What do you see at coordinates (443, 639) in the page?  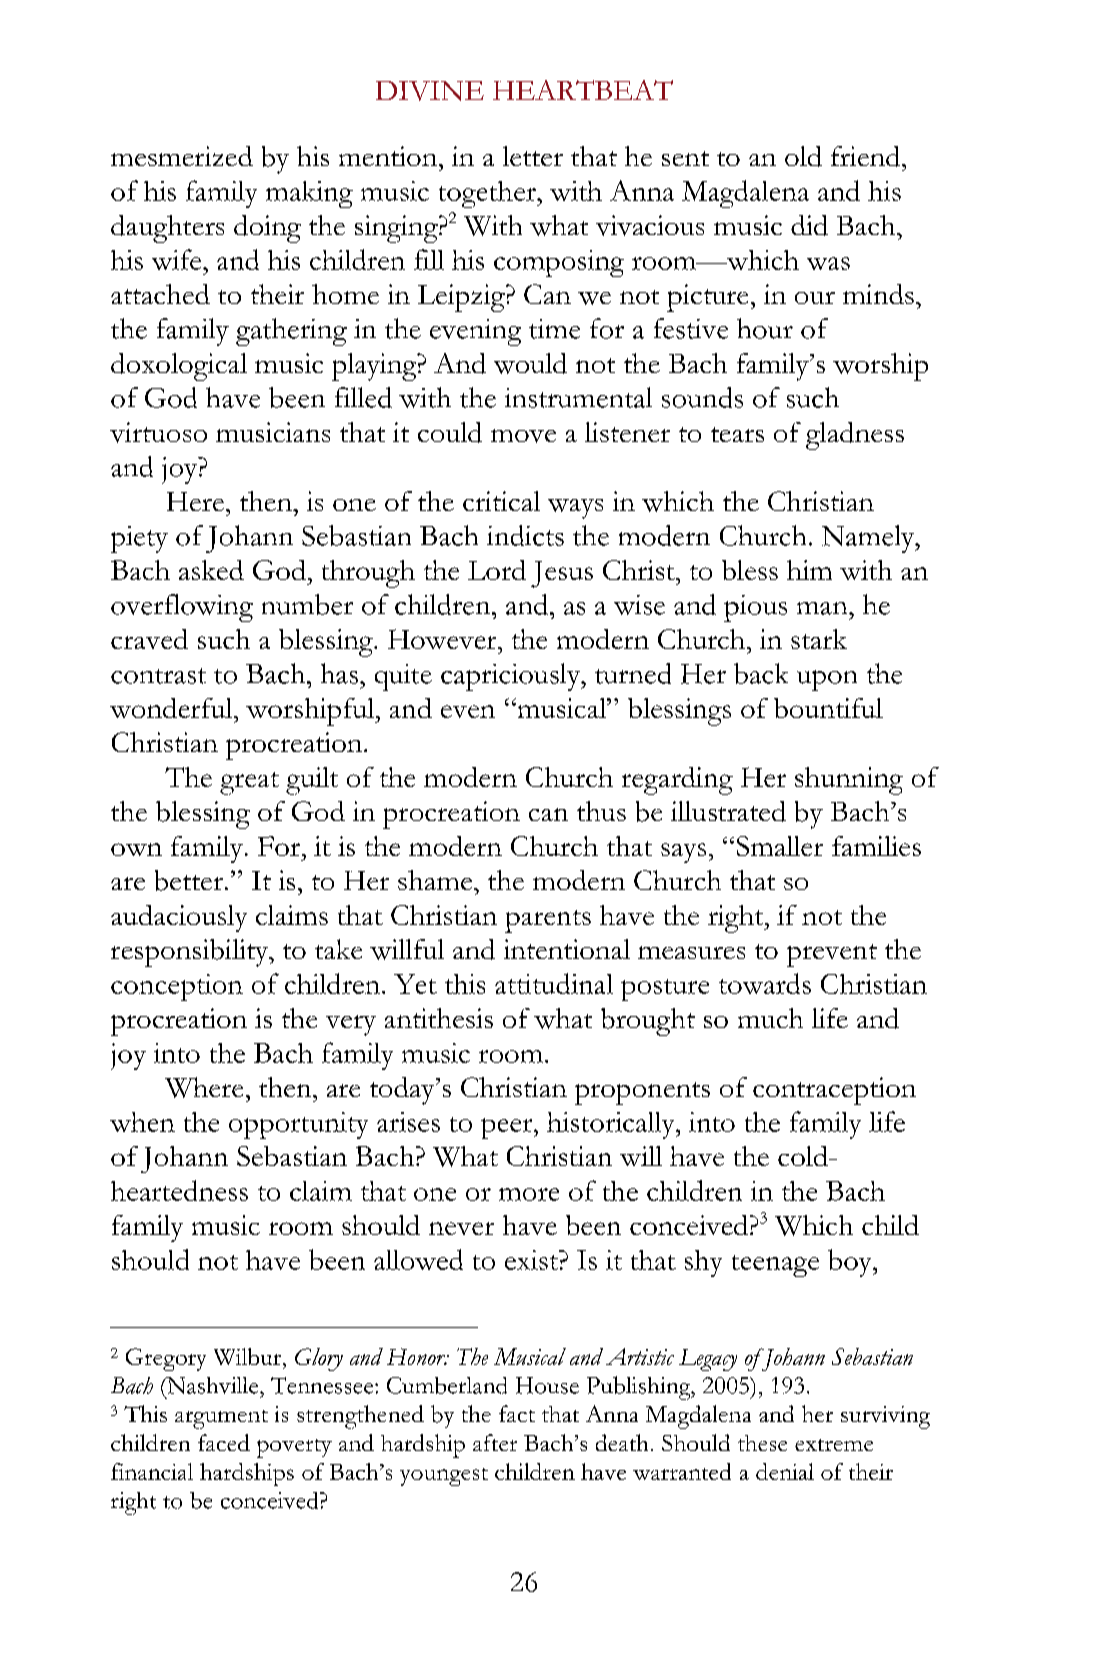 I see `However` at bounding box center [443, 639].
